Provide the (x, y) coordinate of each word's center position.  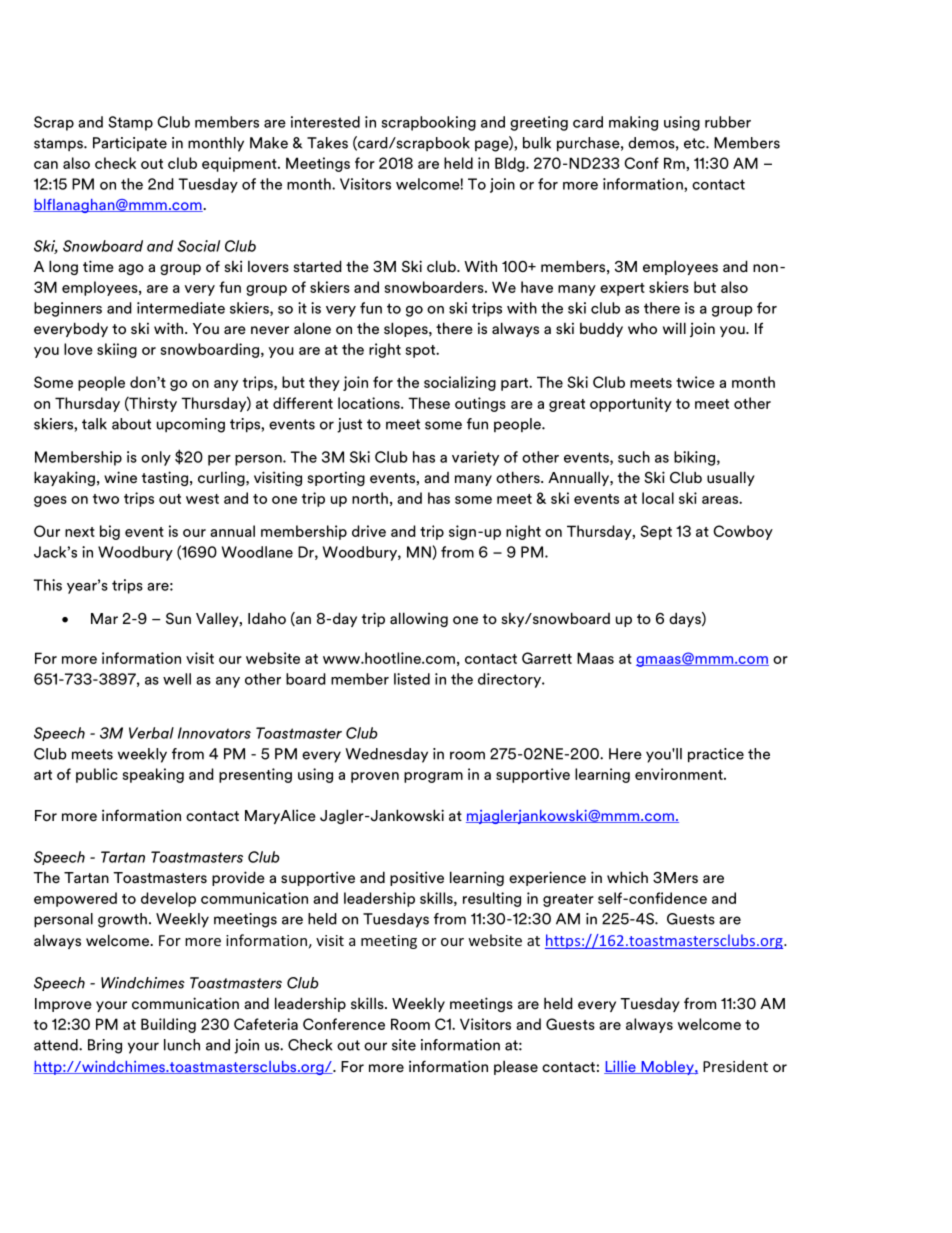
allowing (419, 619)
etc (695, 143)
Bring (105, 1046)
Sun (178, 619)
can (46, 165)
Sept (656, 532)
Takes (327, 143)
